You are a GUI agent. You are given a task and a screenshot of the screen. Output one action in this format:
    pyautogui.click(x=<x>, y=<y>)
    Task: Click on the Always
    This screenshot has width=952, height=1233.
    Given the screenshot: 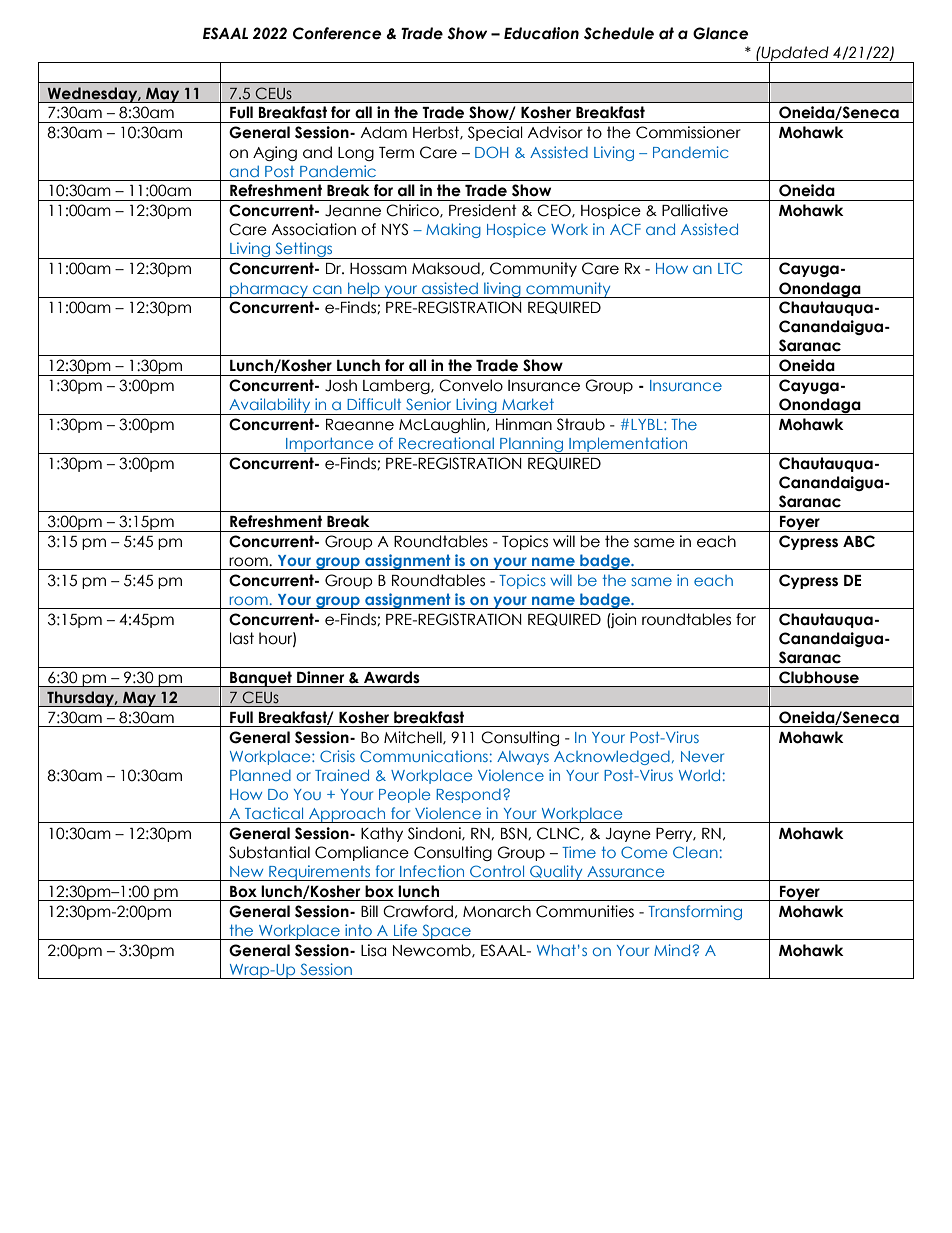 What is the action you would take?
    pyautogui.click(x=523, y=758)
